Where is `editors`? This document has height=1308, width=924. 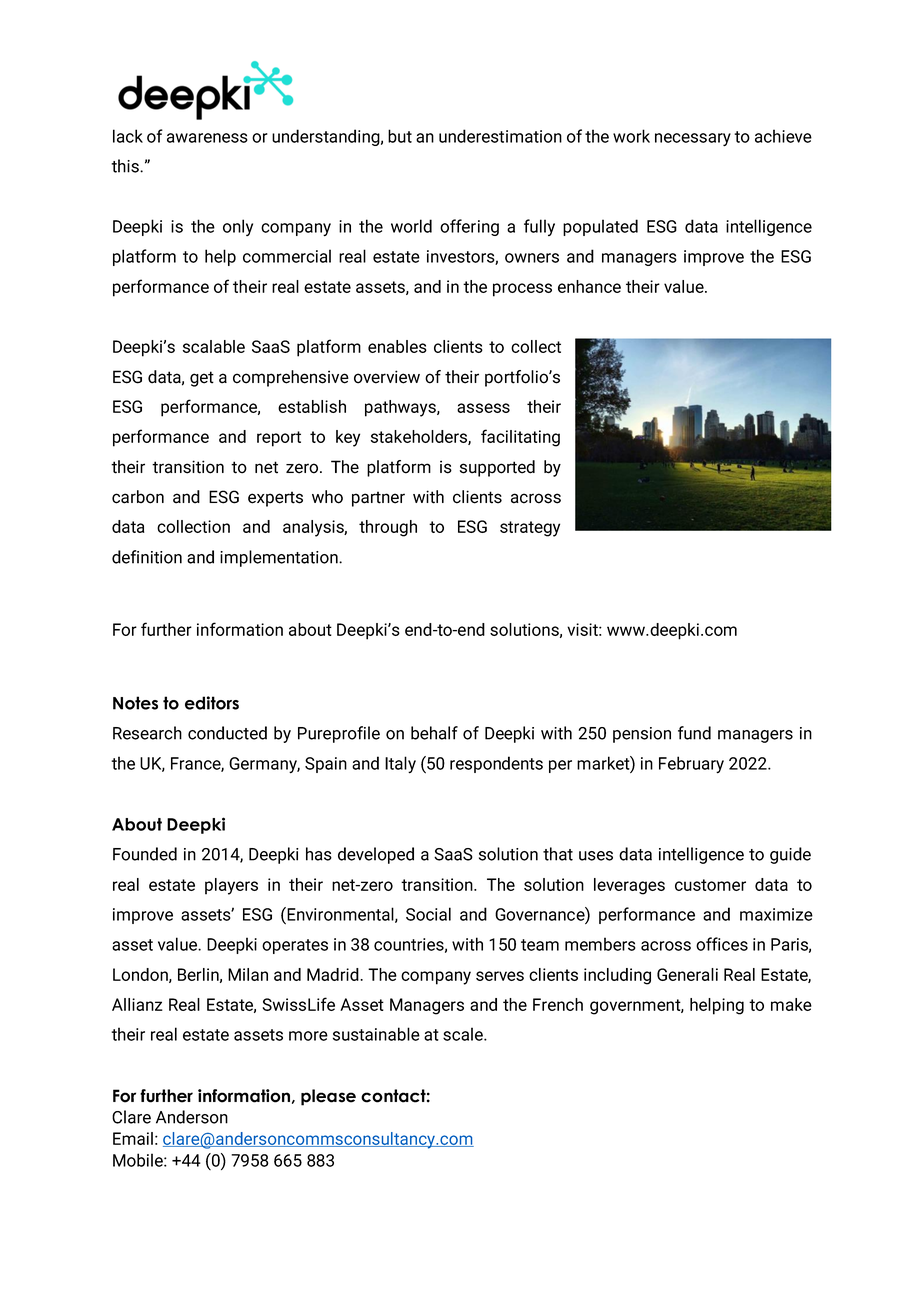 editors is located at coordinates (212, 703).
